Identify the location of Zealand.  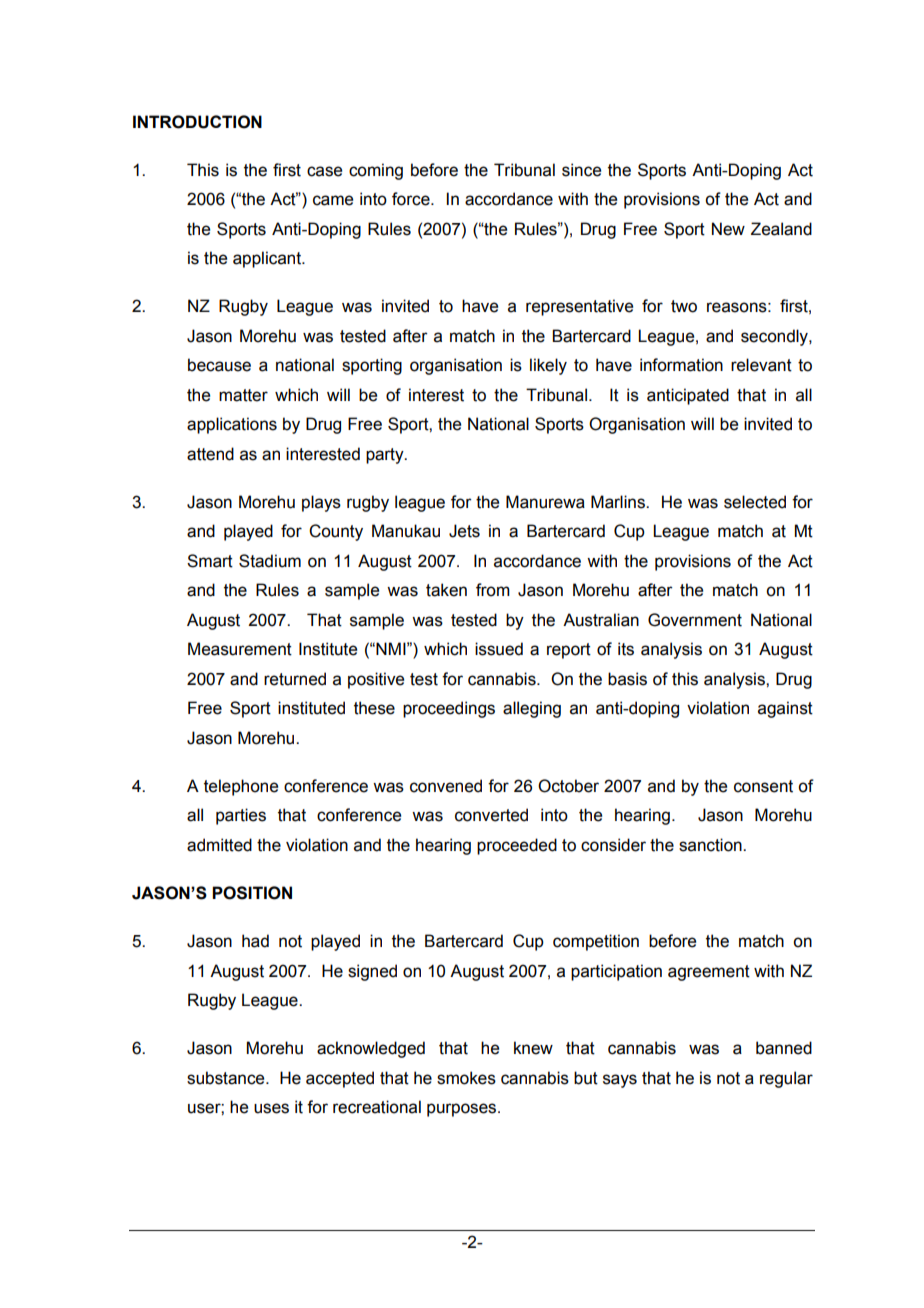
(781, 229).
